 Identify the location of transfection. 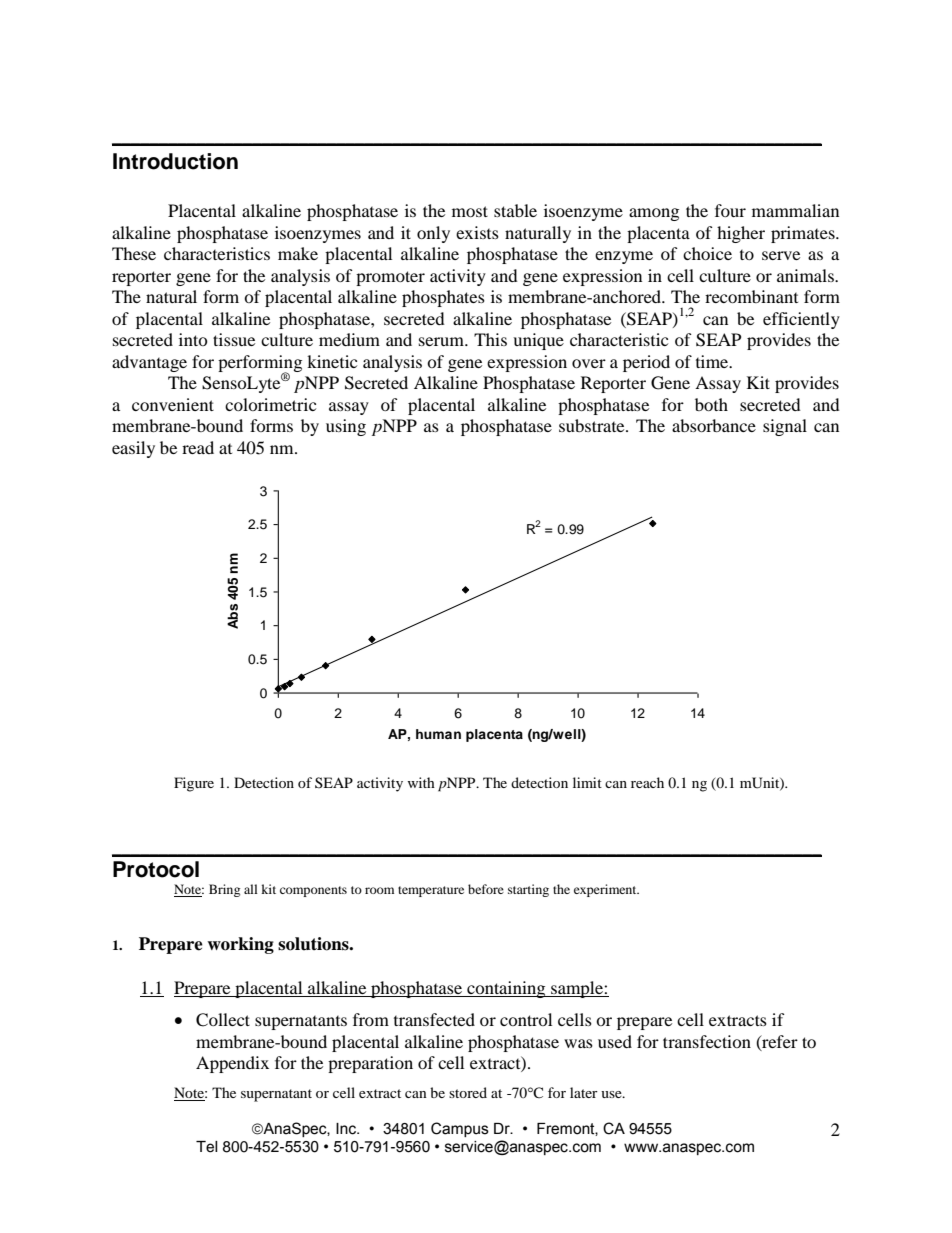
(707, 1041).
